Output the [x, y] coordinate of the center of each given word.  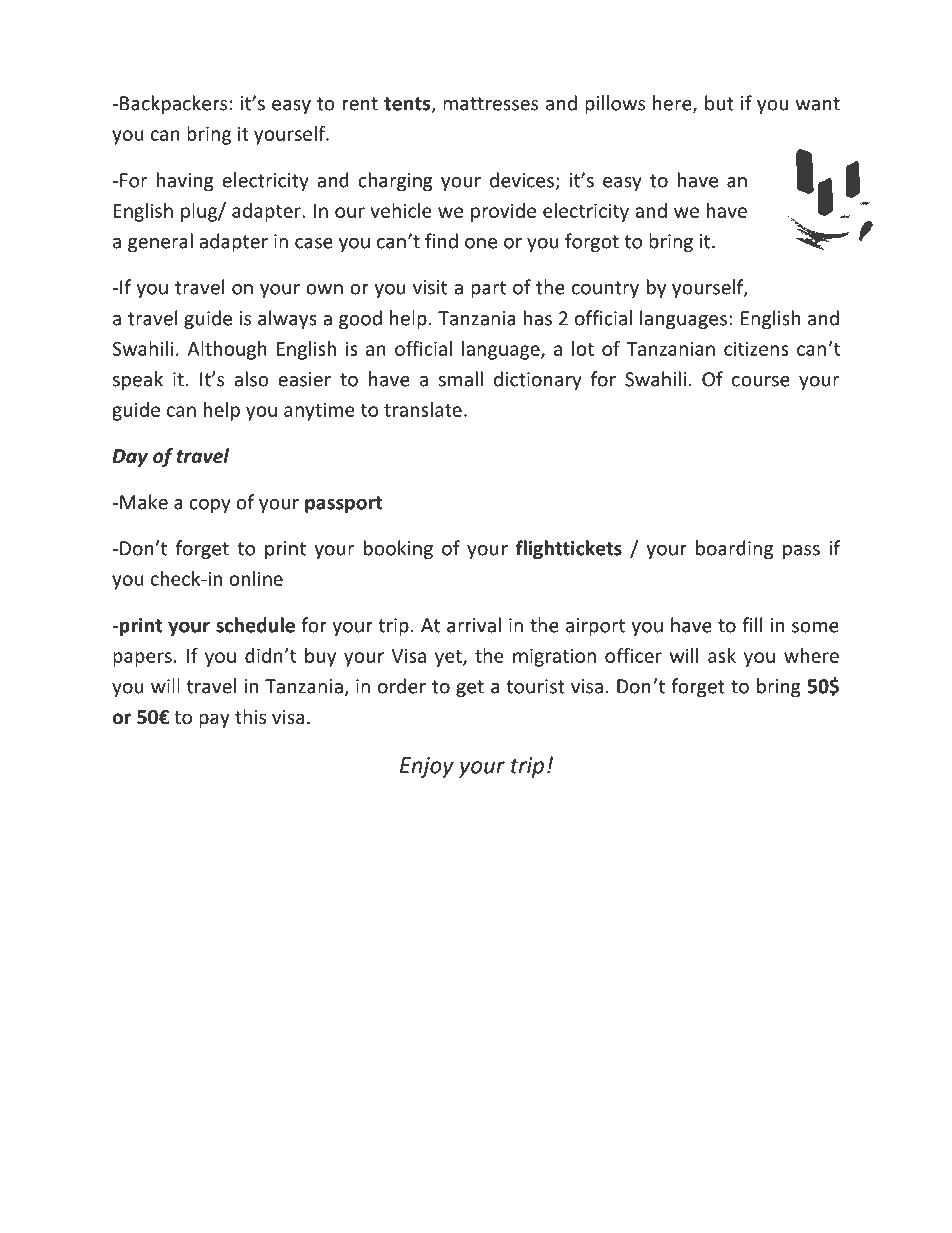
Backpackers [173, 104]
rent [360, 104]
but [719, 103]
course [761, 381]
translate [423, 409]
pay [214, 720]
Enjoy [427, 767]
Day [130, 458]
